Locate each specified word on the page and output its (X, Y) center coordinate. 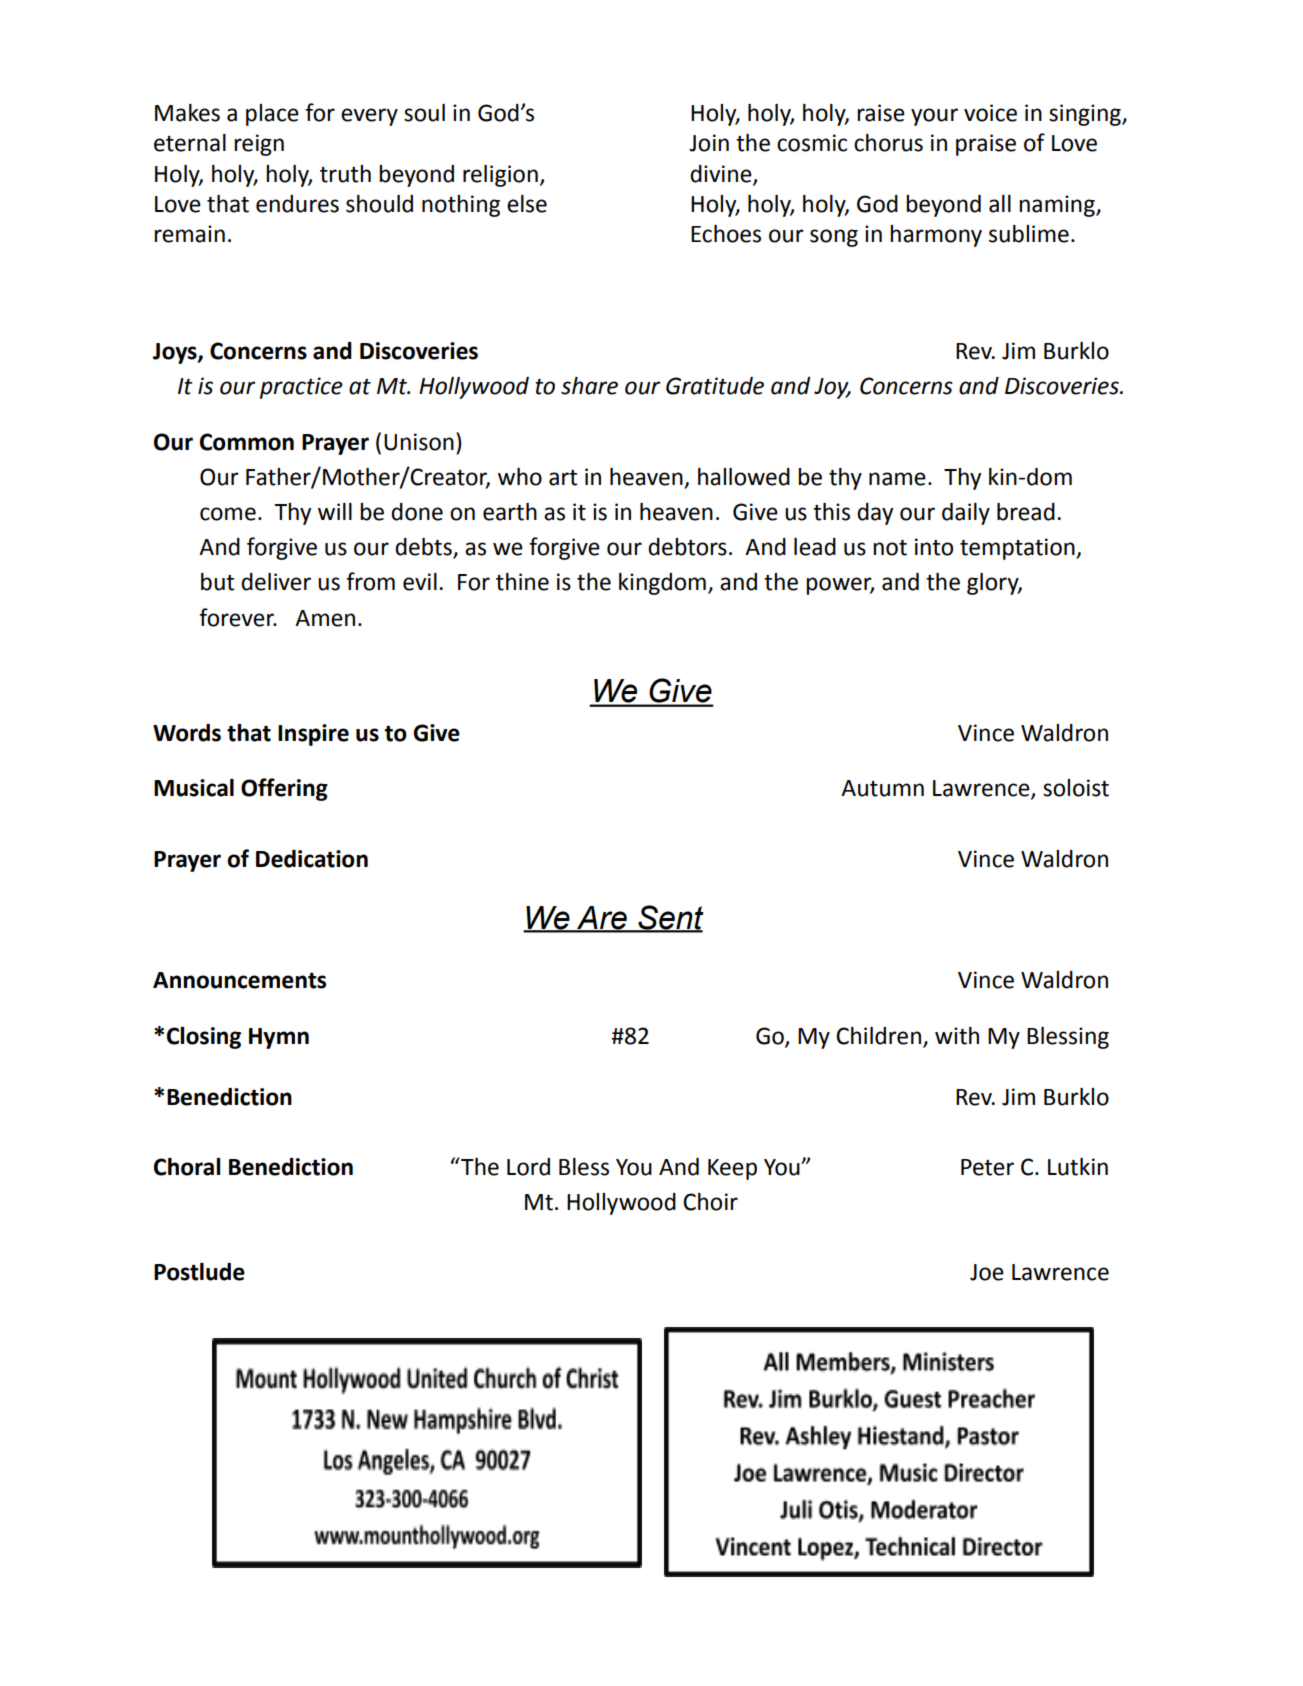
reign (259, 145)
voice (990, 113)
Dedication (312, 859)
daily (966, 514)
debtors (687, 547)
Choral (187, 1167)
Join (709, 143)
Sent (670, 918)
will (335, 511)
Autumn (882, 788)
